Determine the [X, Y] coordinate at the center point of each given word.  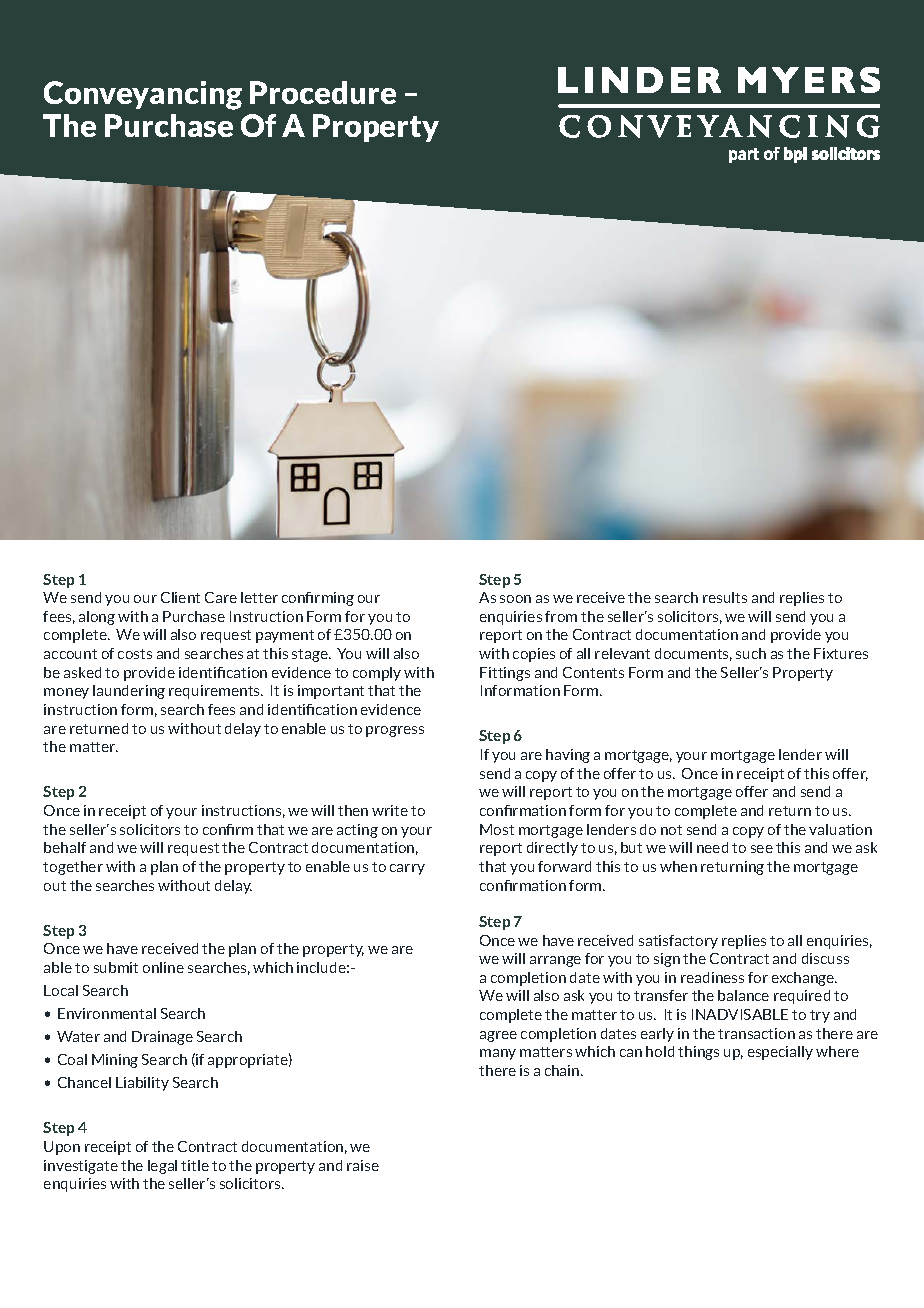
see [762, 849]
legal [162, 1167]
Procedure [323, 92]
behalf [65, 847]
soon [515, 599]
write [390, 810]
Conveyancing [143, 95]
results [725, 597]
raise [363, 1165]
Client [180, 597]
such [751, 653]
